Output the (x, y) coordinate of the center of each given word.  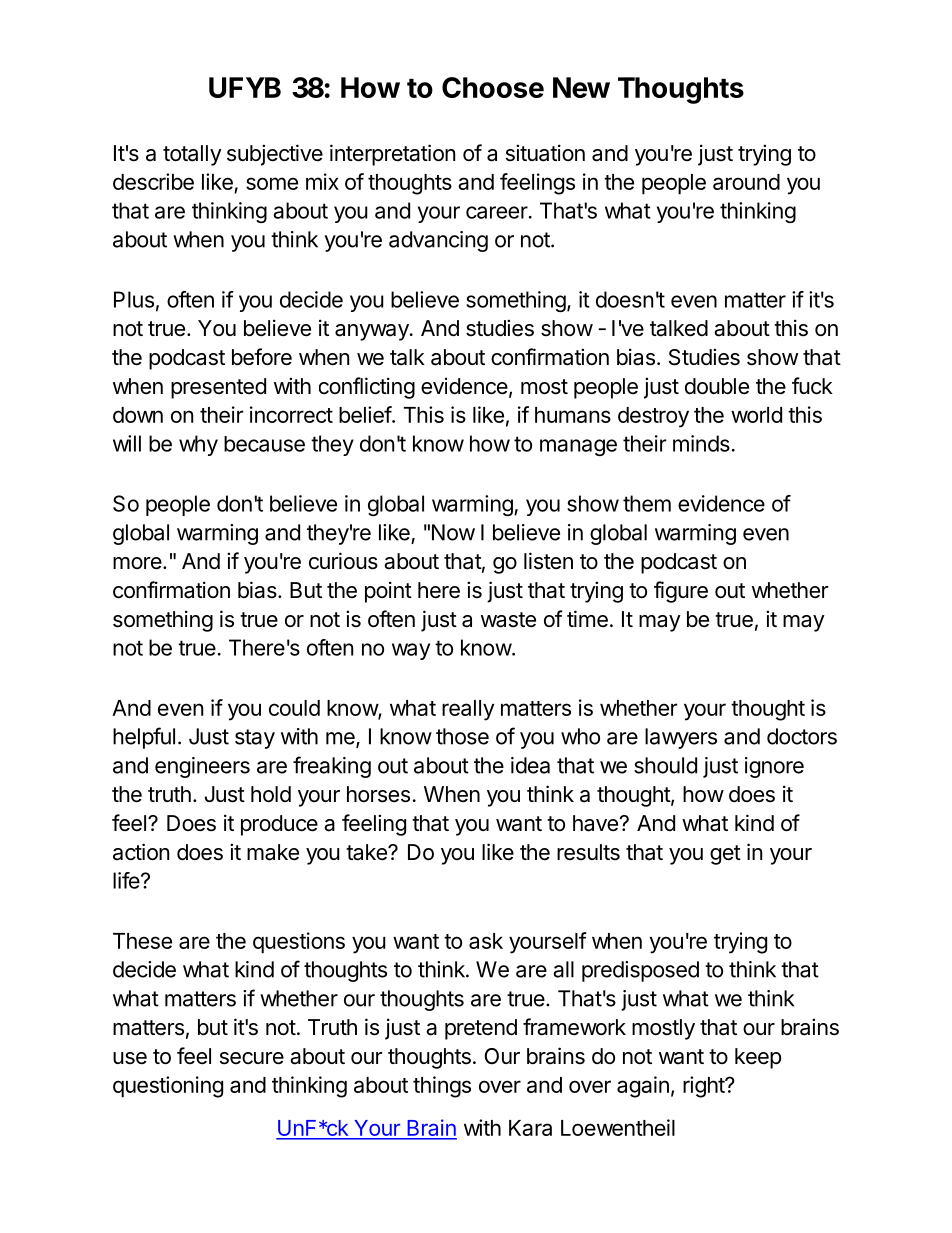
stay (255, 739)
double (717, 386)
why (198, 445)
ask (486, 941)
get (725, 855)
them (647, 503)
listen (548, 561)
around (746, 182)
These (142, 941)
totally (192, 155)
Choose (493, 87)
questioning (168, 1087)
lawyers (681, 738)
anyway (373, 332)
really (468, 710)
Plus (134, 299)
